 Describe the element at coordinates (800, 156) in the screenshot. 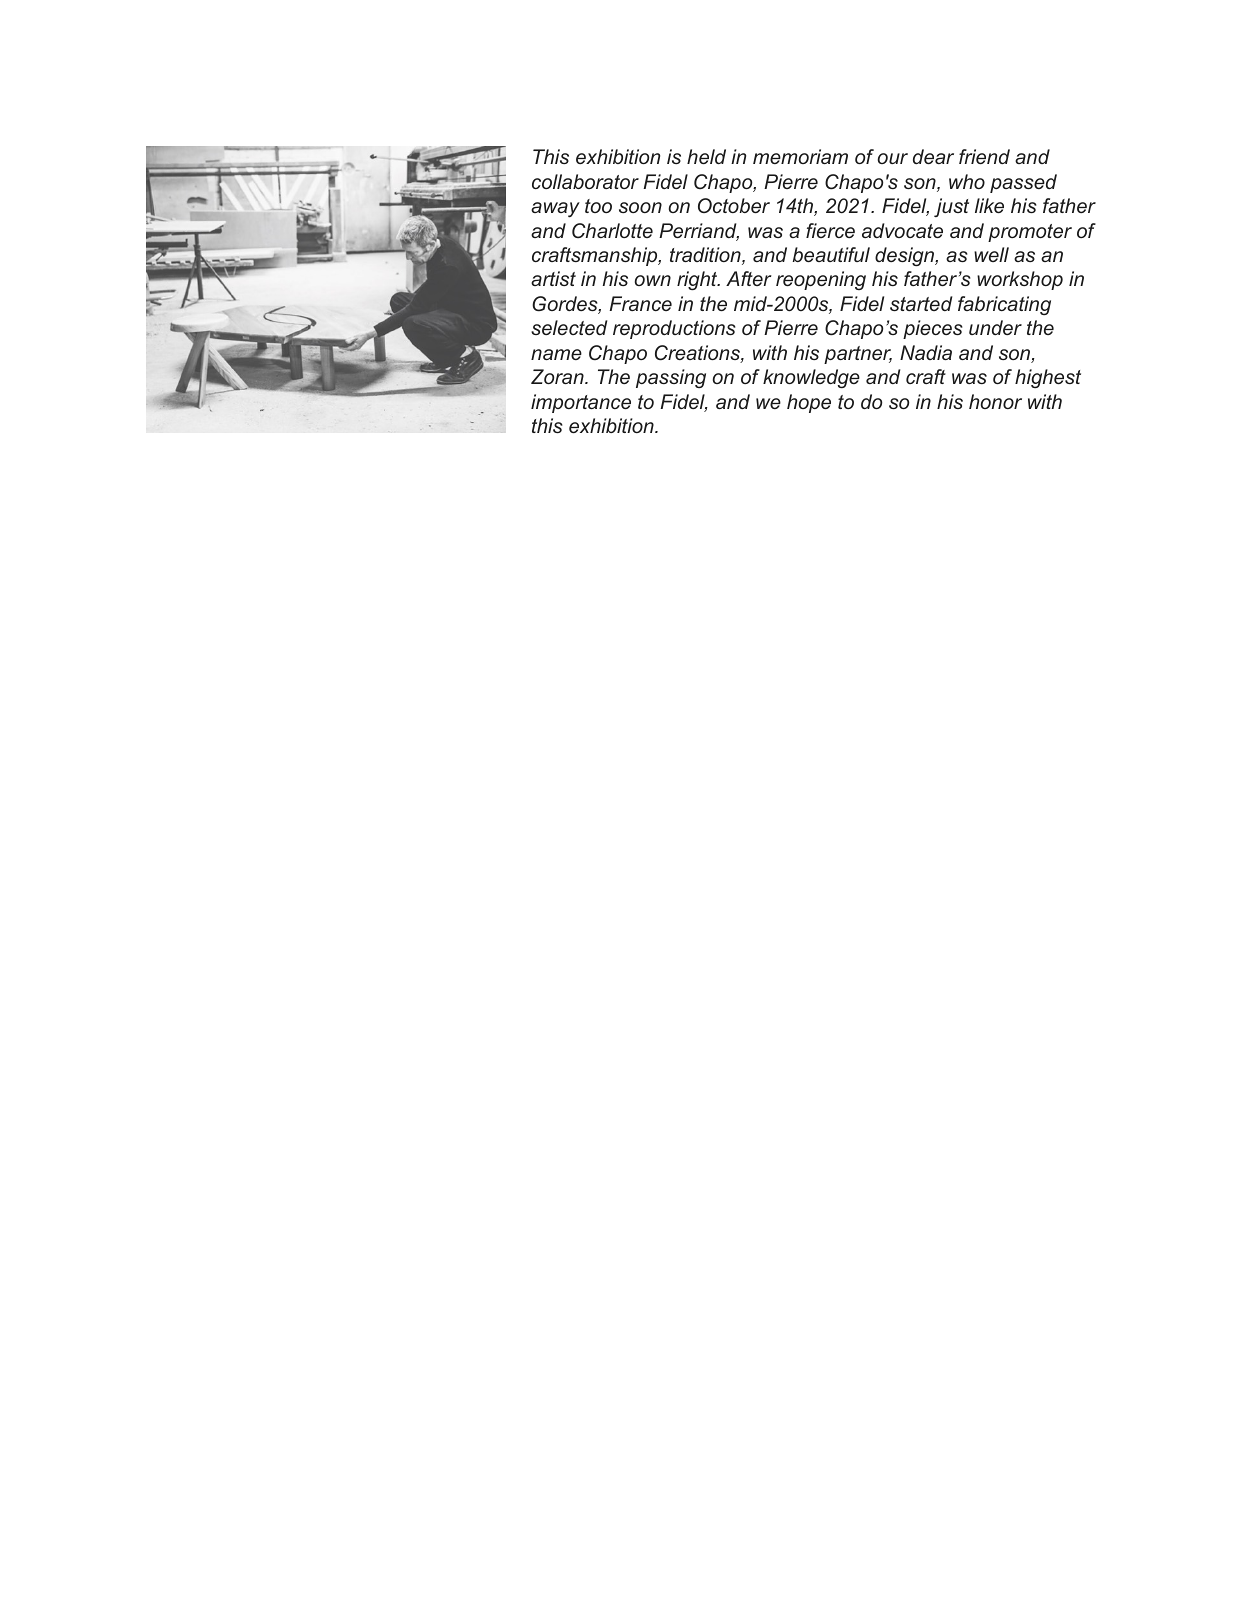

I see `memoriam` at that location.
